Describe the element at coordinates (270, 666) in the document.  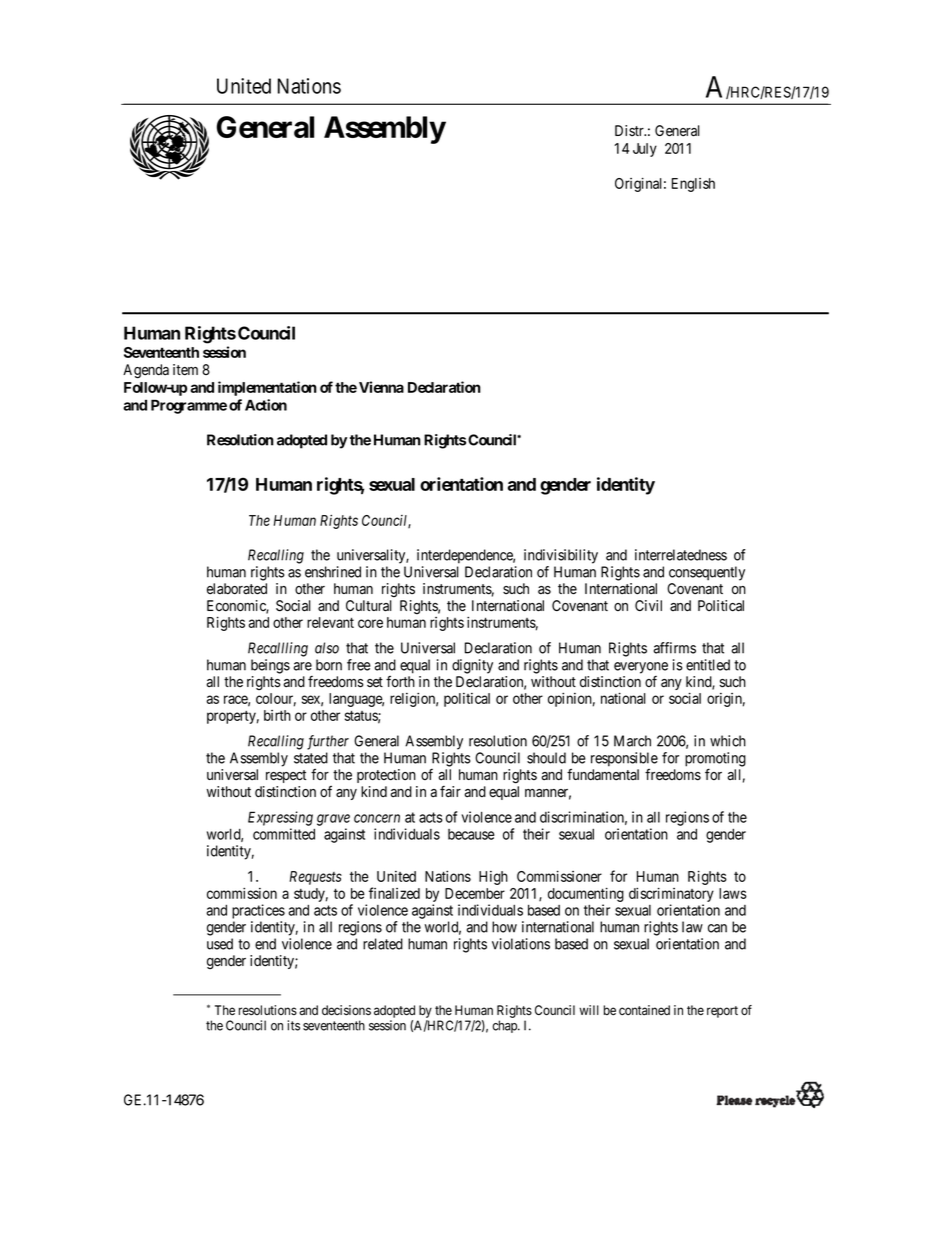
I see `beings` at that location.
